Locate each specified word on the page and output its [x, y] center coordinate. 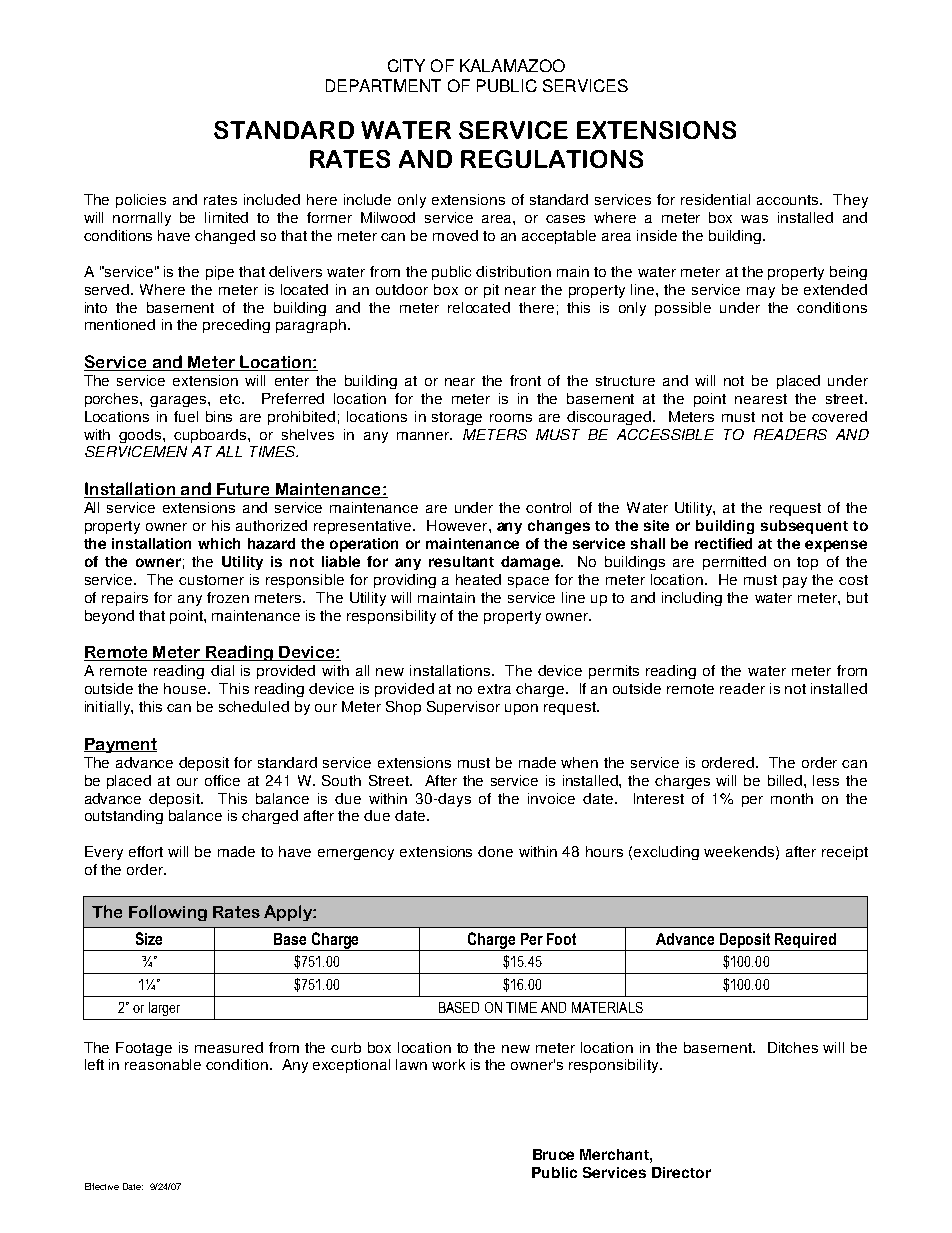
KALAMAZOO [512, 65]
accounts [787, 200]
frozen [228, 597]
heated [478, 579]
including [692, 599]
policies [141, 201]
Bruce [553, 1154]
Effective [102, 1186]
